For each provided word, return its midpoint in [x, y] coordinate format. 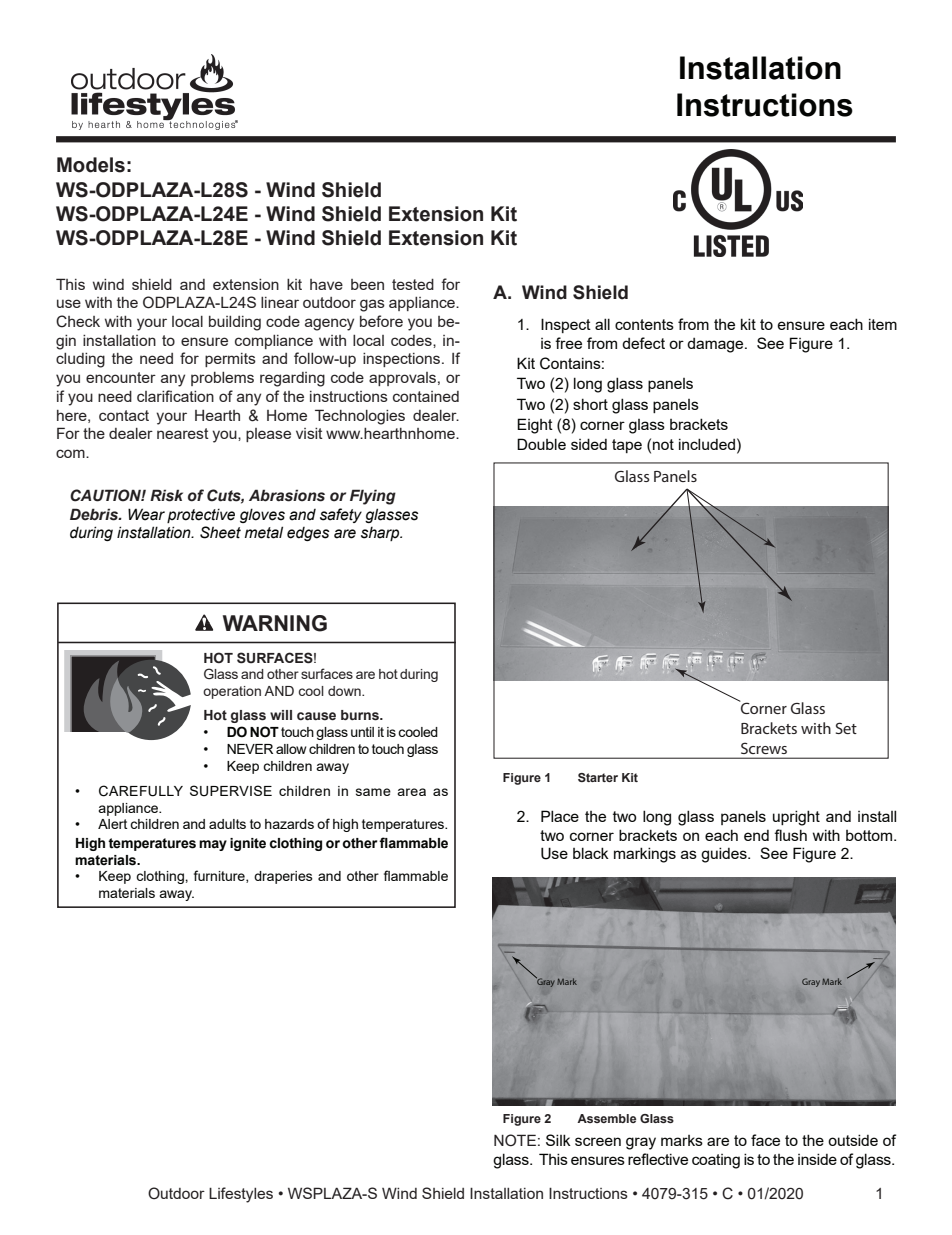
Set [846, 728]
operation [232, 692]
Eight [535, 426]
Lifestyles [241, 1195]
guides [725, 855]
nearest [183, 433]
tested [413, 284]
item [883, 324]
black [591, 853]
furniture [220, 876]
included [707, 444]
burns [361, 715]
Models [91, 165]
